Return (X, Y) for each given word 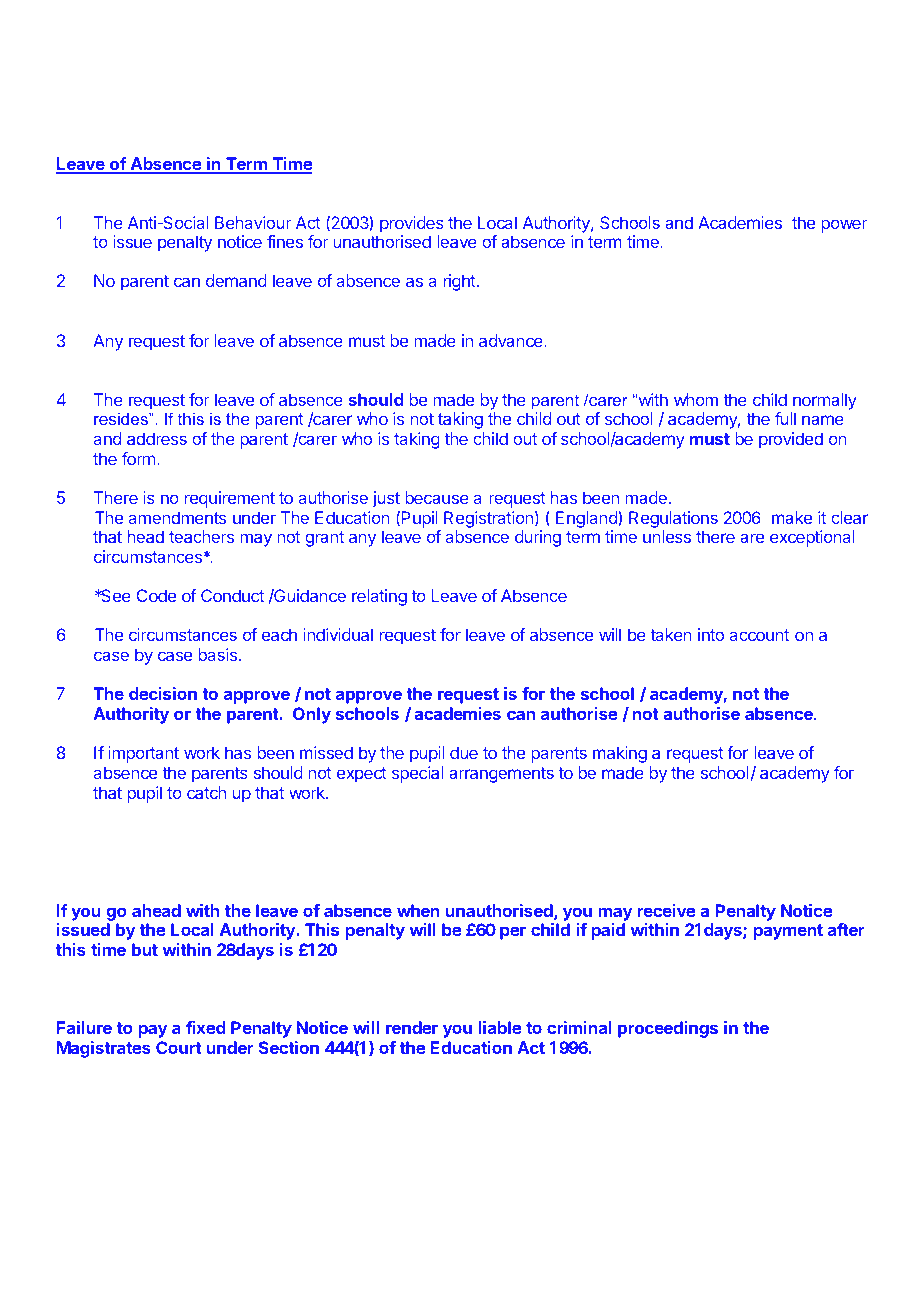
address (157, 438)
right (460, 282)
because (437, 497)
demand (236, 280)
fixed (205, 1027)
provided (791, 440)
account (759, 635)
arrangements (501, 775)
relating (379, 597)
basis (218, 654)
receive (667, 910)
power (844, 226)
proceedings (668, 1029)
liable (500, 1027)
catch (206, 792)
